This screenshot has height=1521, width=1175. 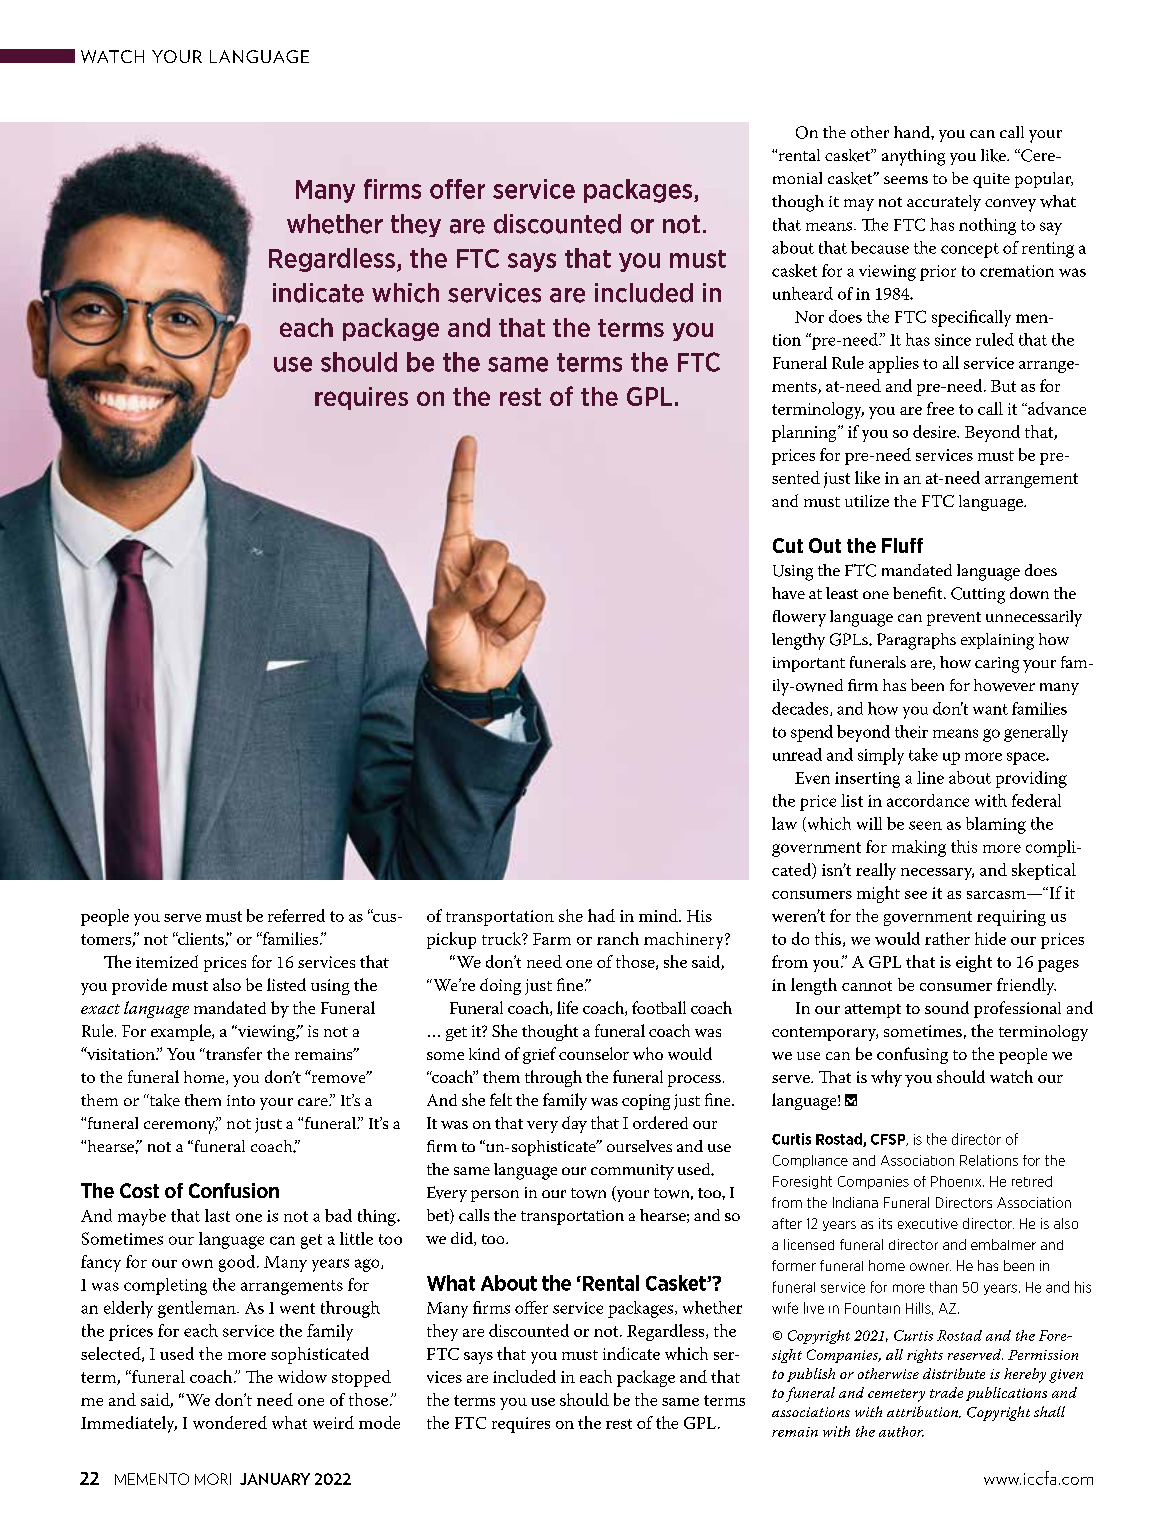 What do you see at coordinates (990, 709) in the screenshot?
I see `want` at bounding box center [990, 709].
